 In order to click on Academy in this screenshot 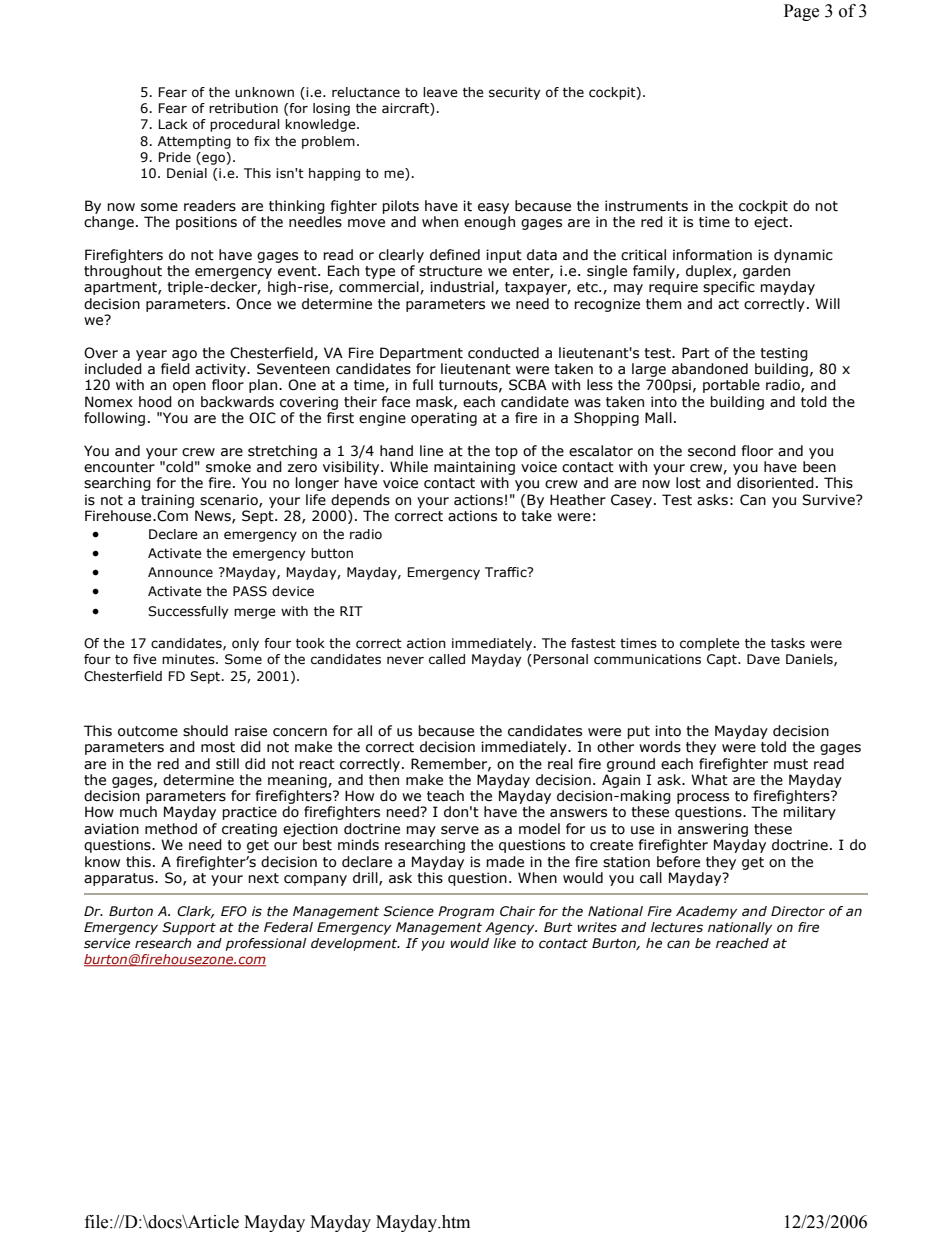, I will do `click(706, 912)`.
